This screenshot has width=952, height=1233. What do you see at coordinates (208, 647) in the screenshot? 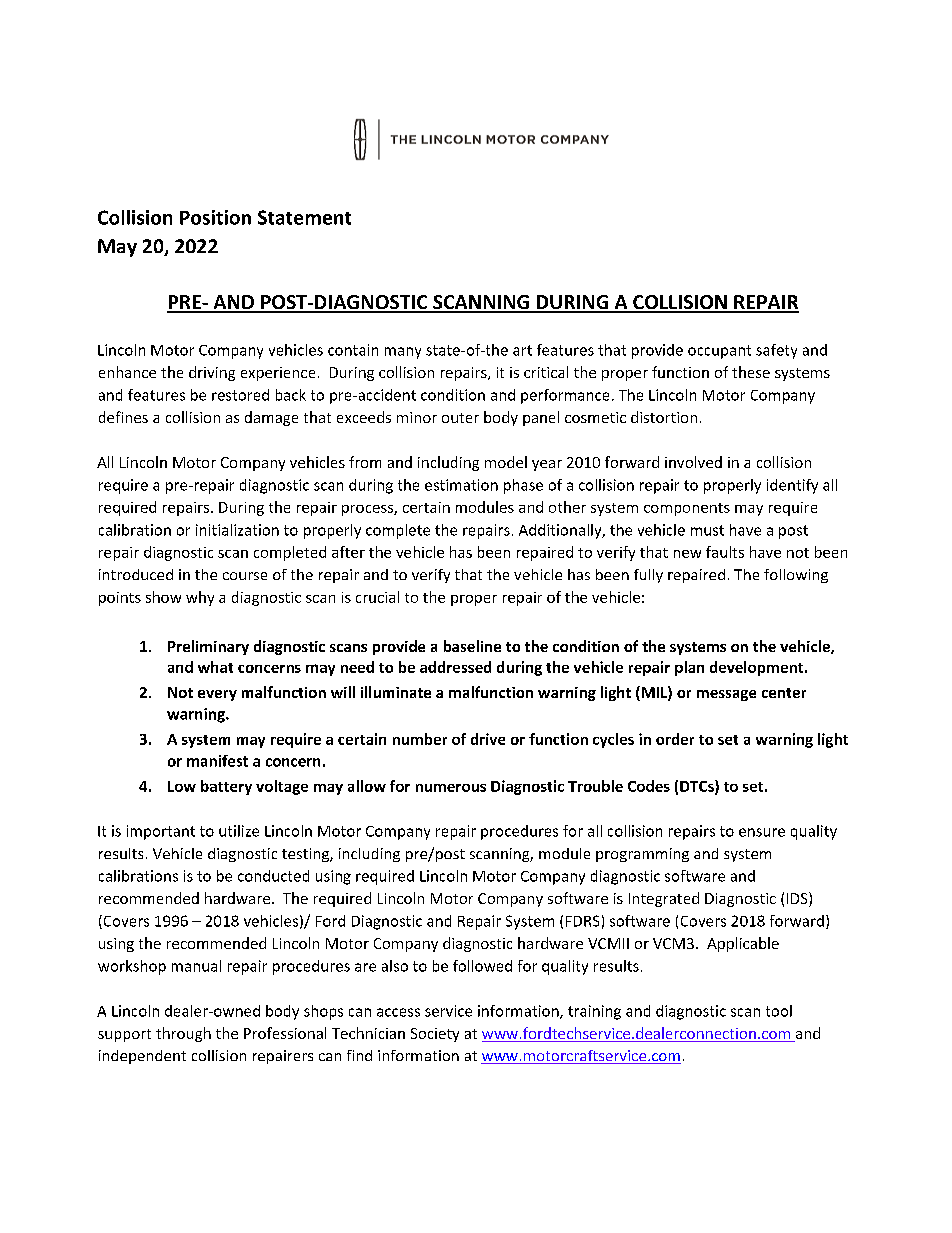
I see `Preliminary` at bounding box center [208, 647].
